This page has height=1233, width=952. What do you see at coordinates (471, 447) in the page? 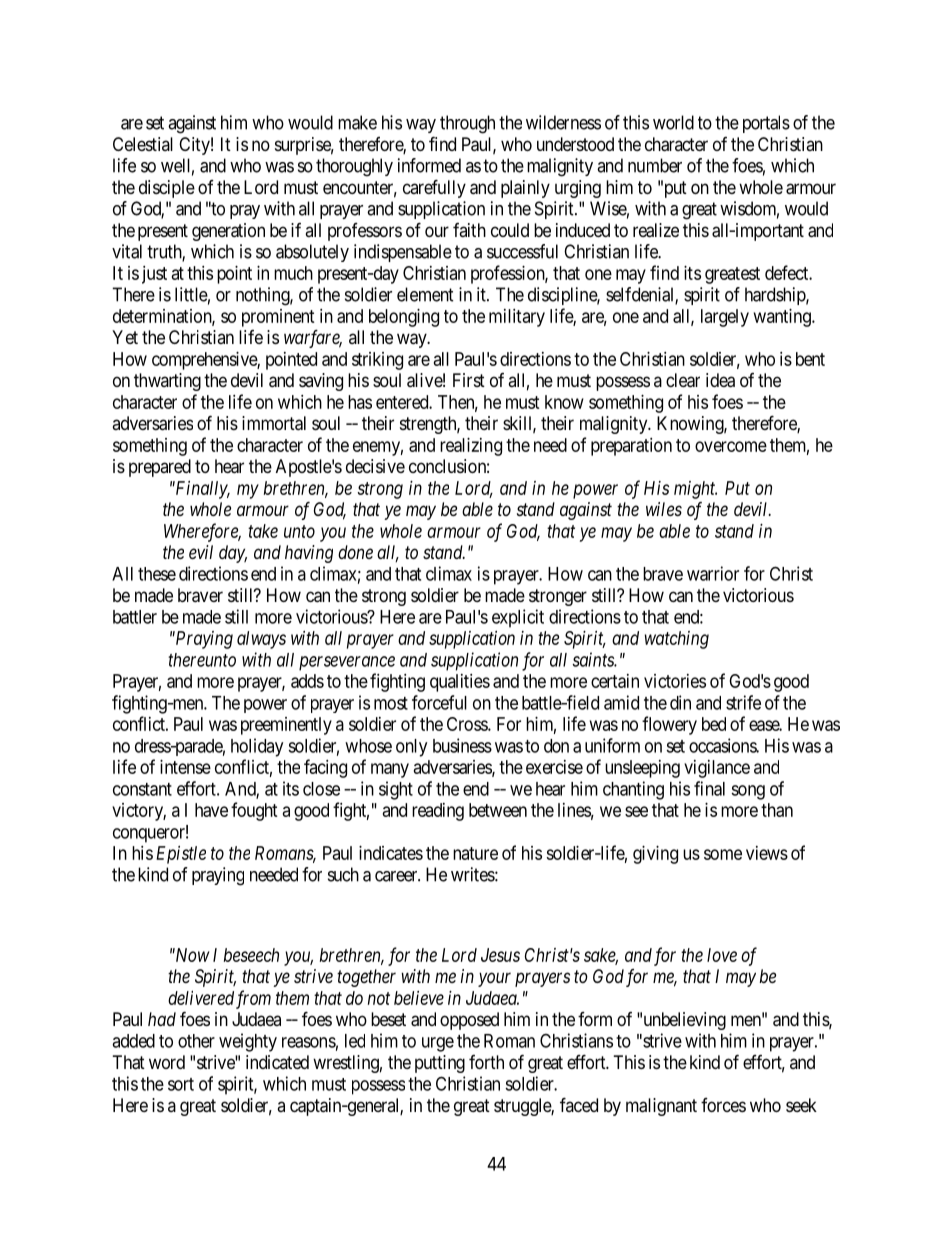
I see `realizing` at bounding box center [471, 447].
